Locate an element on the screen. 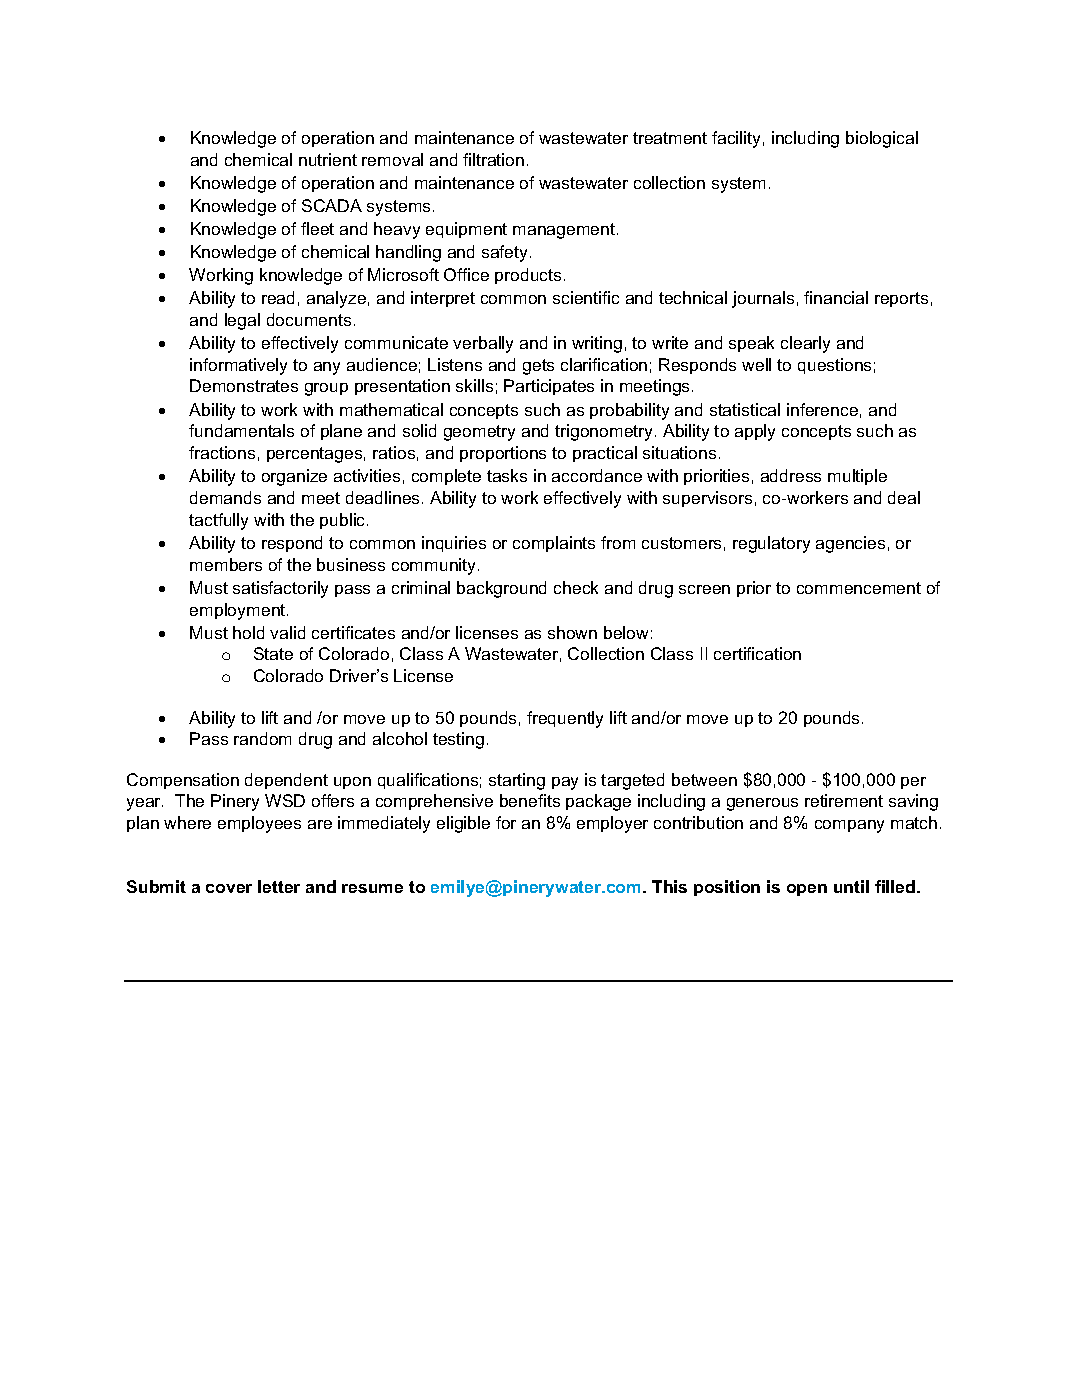  biological is located at coordinates (882, 139).
